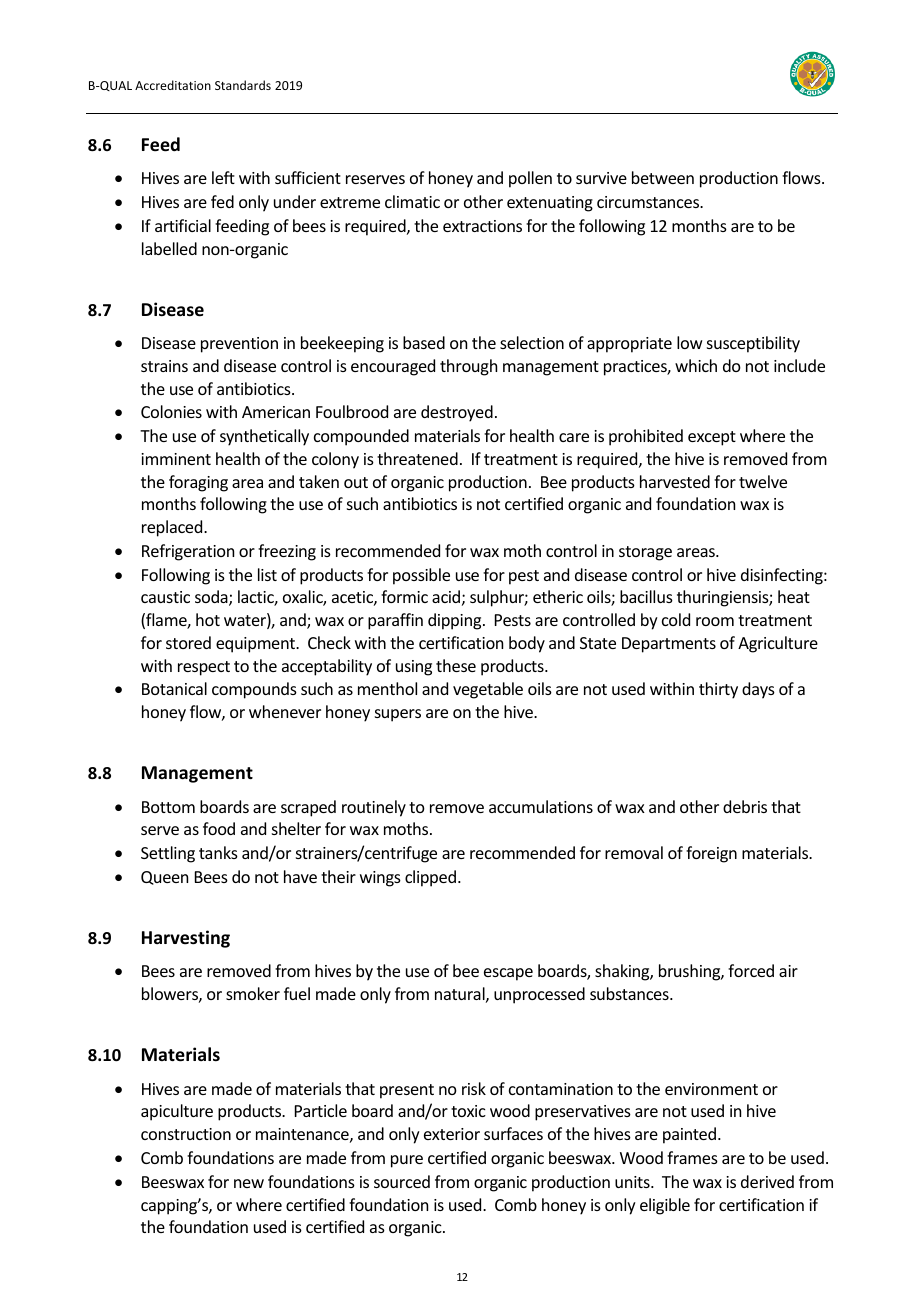 The height and width of the page is (1308, 924). I want to click on through, so click(468, 367).
